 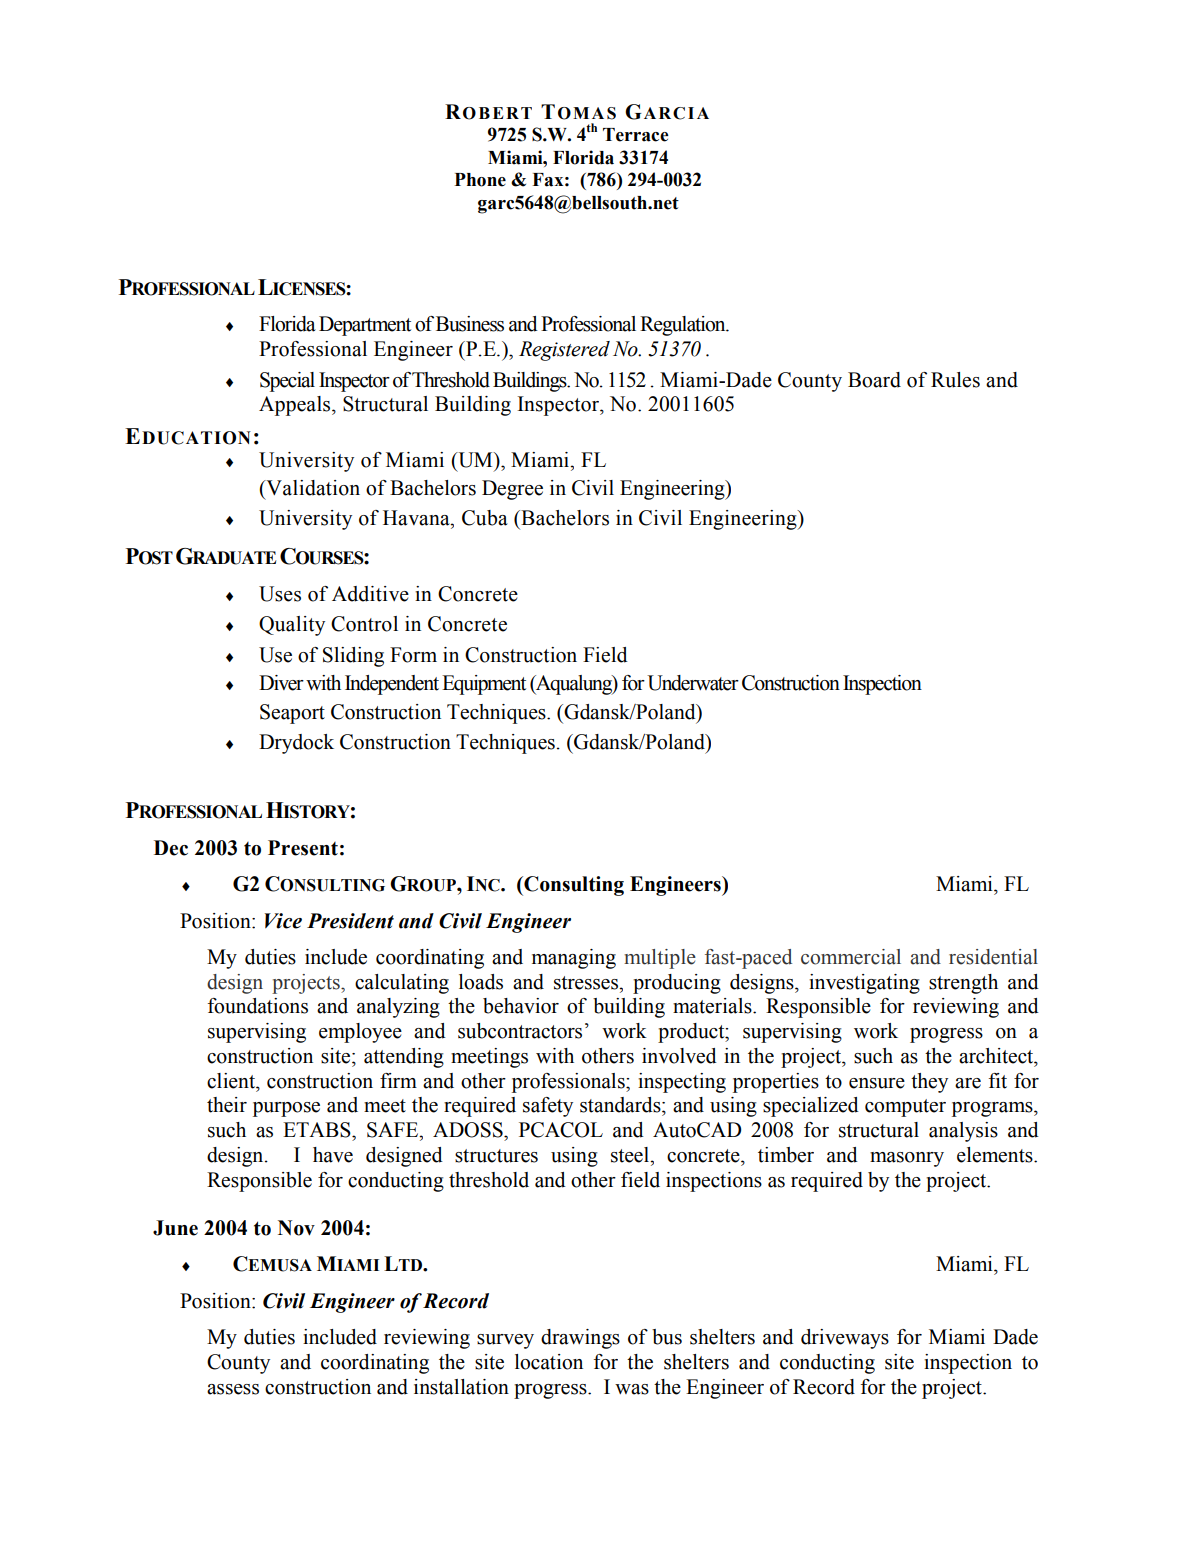 What do you see at coordinates (574, 959) in the screenshot?
I see `managing` at bounding box center [574, 959].
